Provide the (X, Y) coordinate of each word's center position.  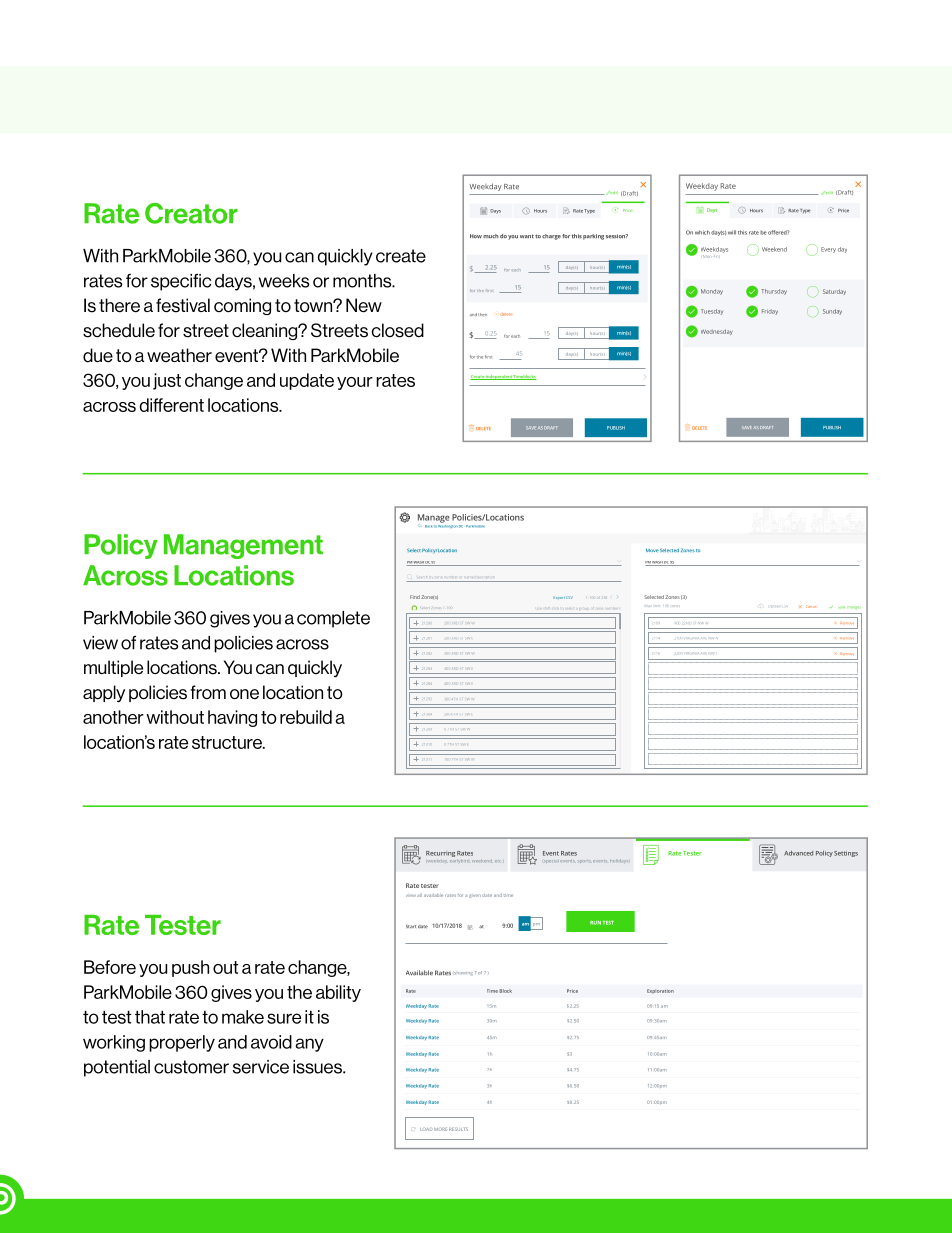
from (208, 692)
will (732, 232)
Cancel (811, 607)
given (475, 896)
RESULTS (458, 1129)
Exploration (660, 991)
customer (191, 1067)
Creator (191, 213)
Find (415, 597)
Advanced (798, 853)
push (190, 968)
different (171, 405)
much (491, 236)
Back (428, 526)
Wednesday (717, 332)
